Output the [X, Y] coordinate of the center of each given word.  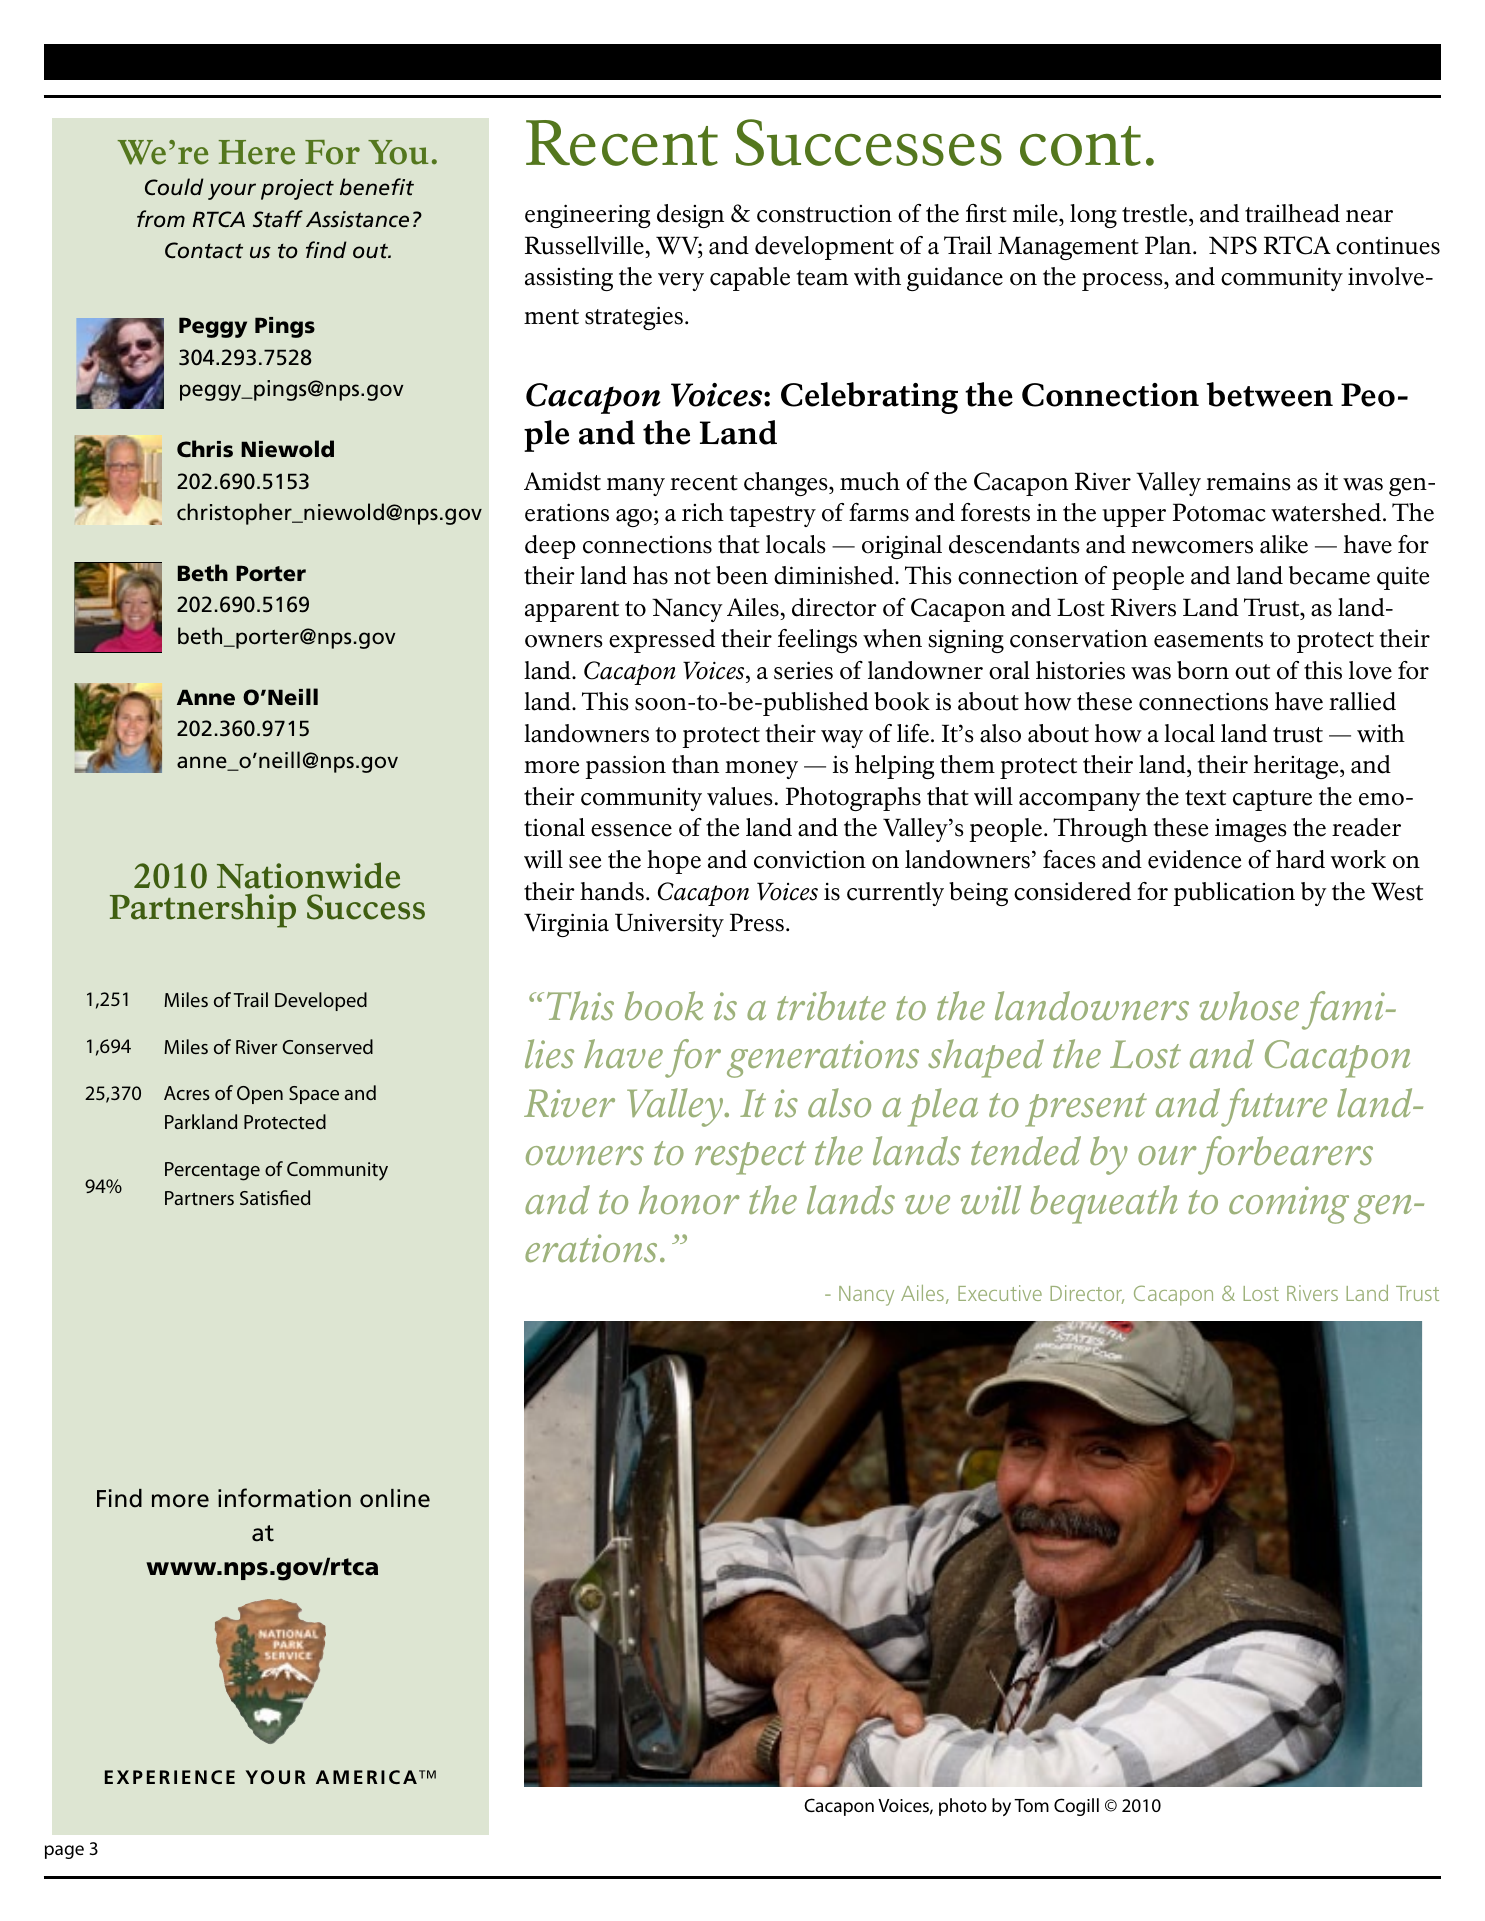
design [690, 216]
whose [1249, 1006]
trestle [1156, 215]
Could [174, 186]
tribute [831, 1005]
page [64, 1852]
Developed [321, 1001]
